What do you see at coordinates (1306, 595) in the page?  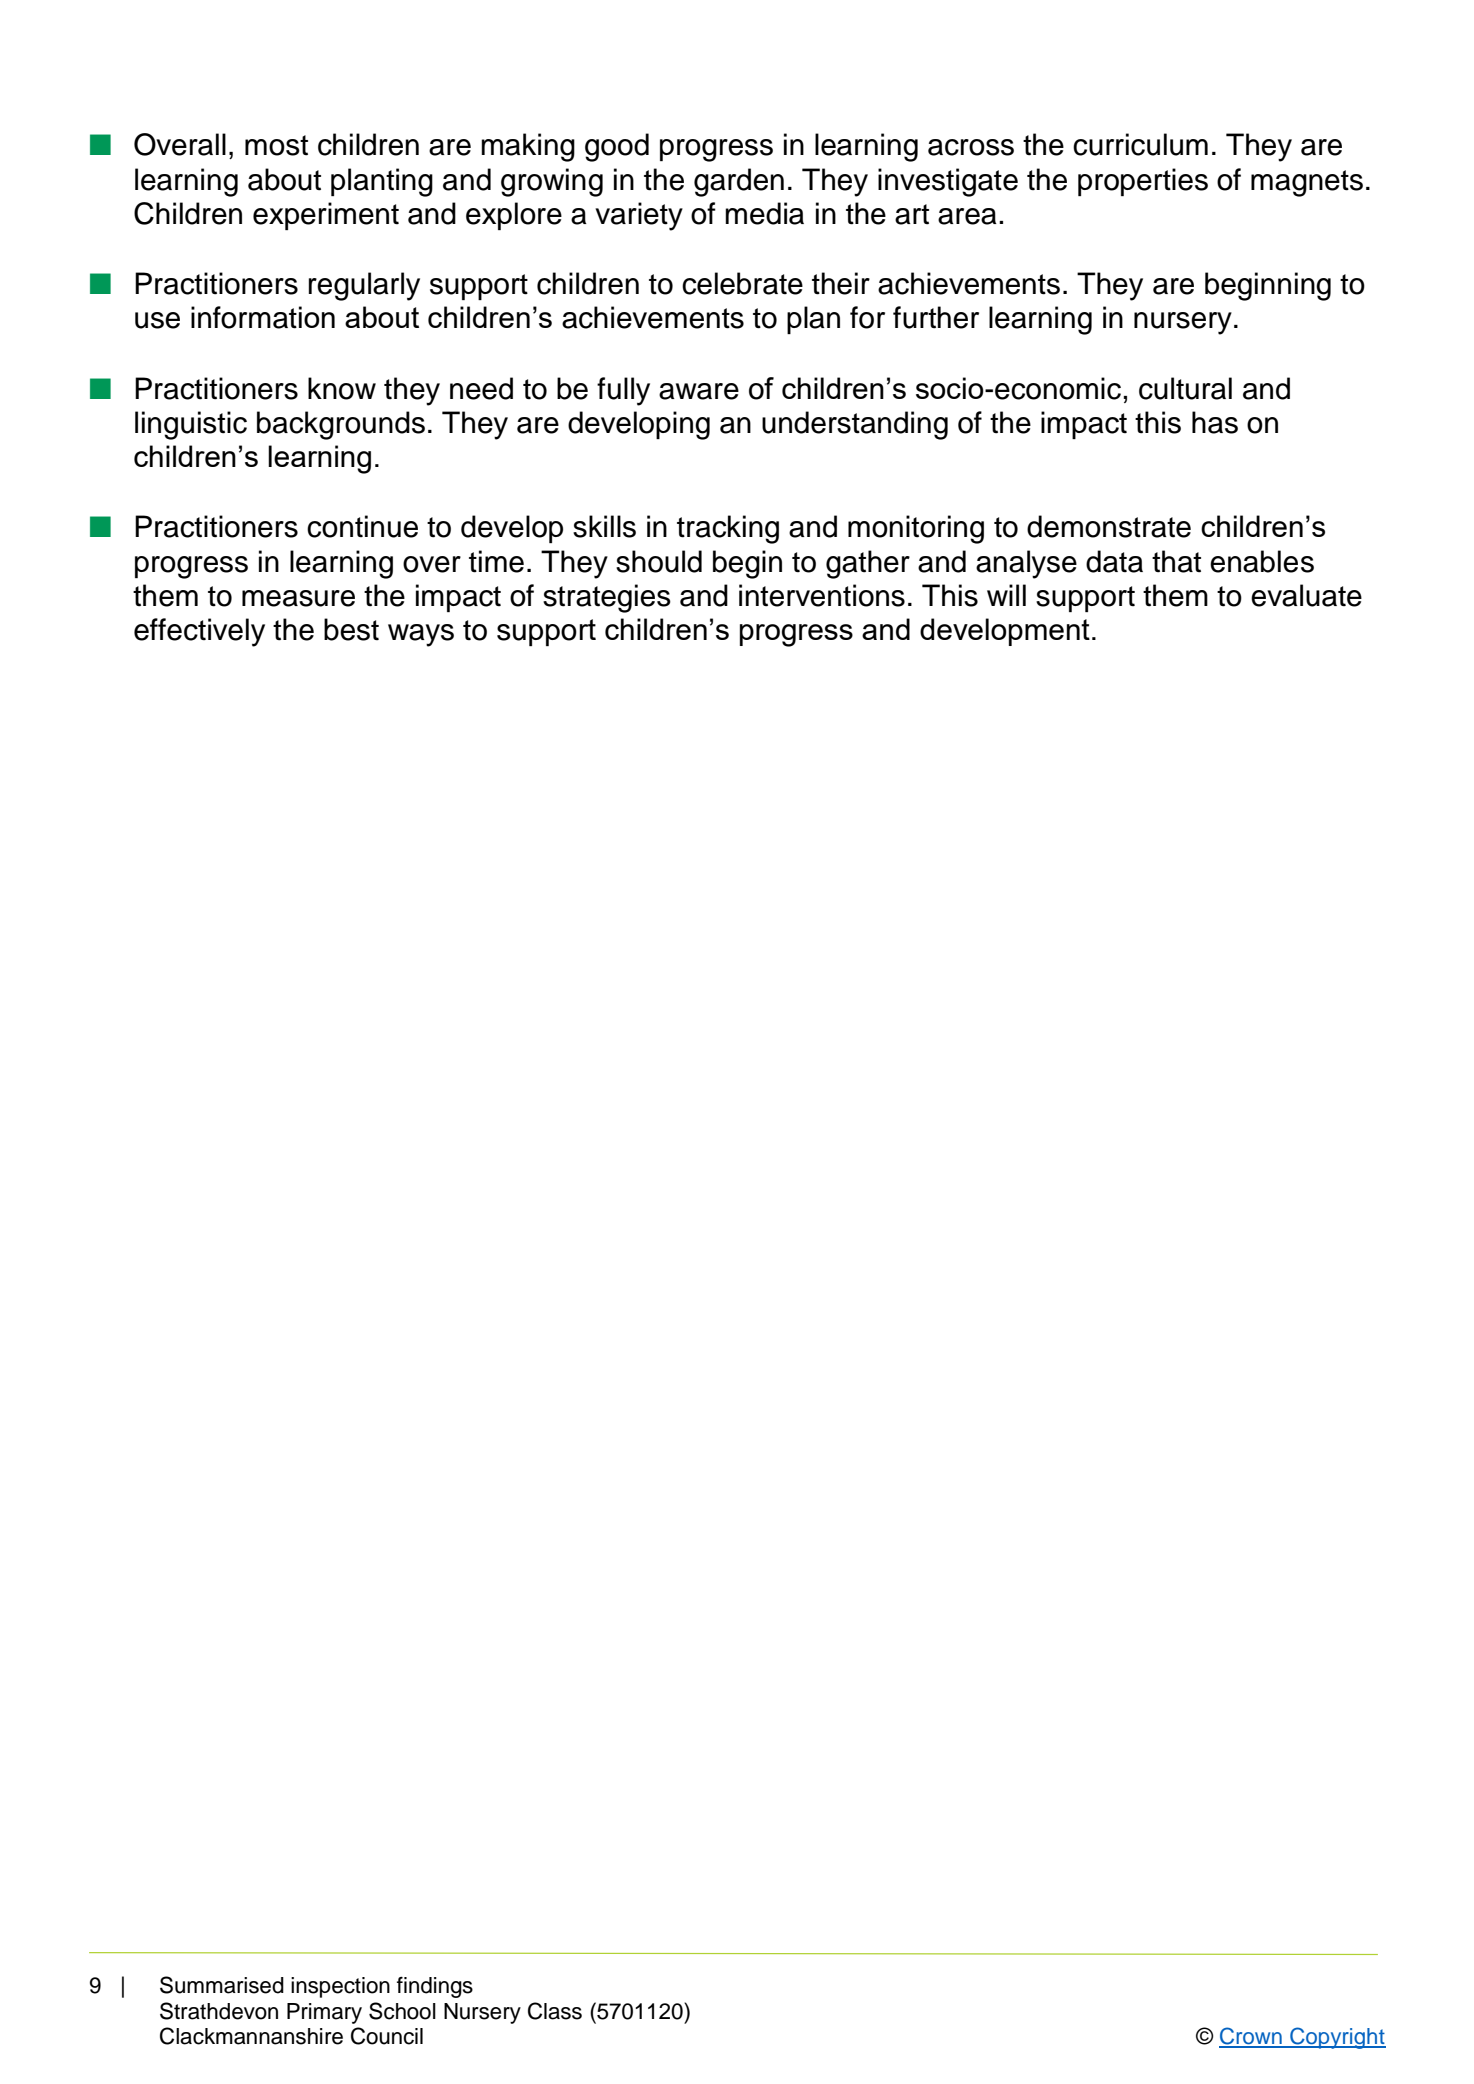 I see `evaluate` at bounding box center [1306, 595].
